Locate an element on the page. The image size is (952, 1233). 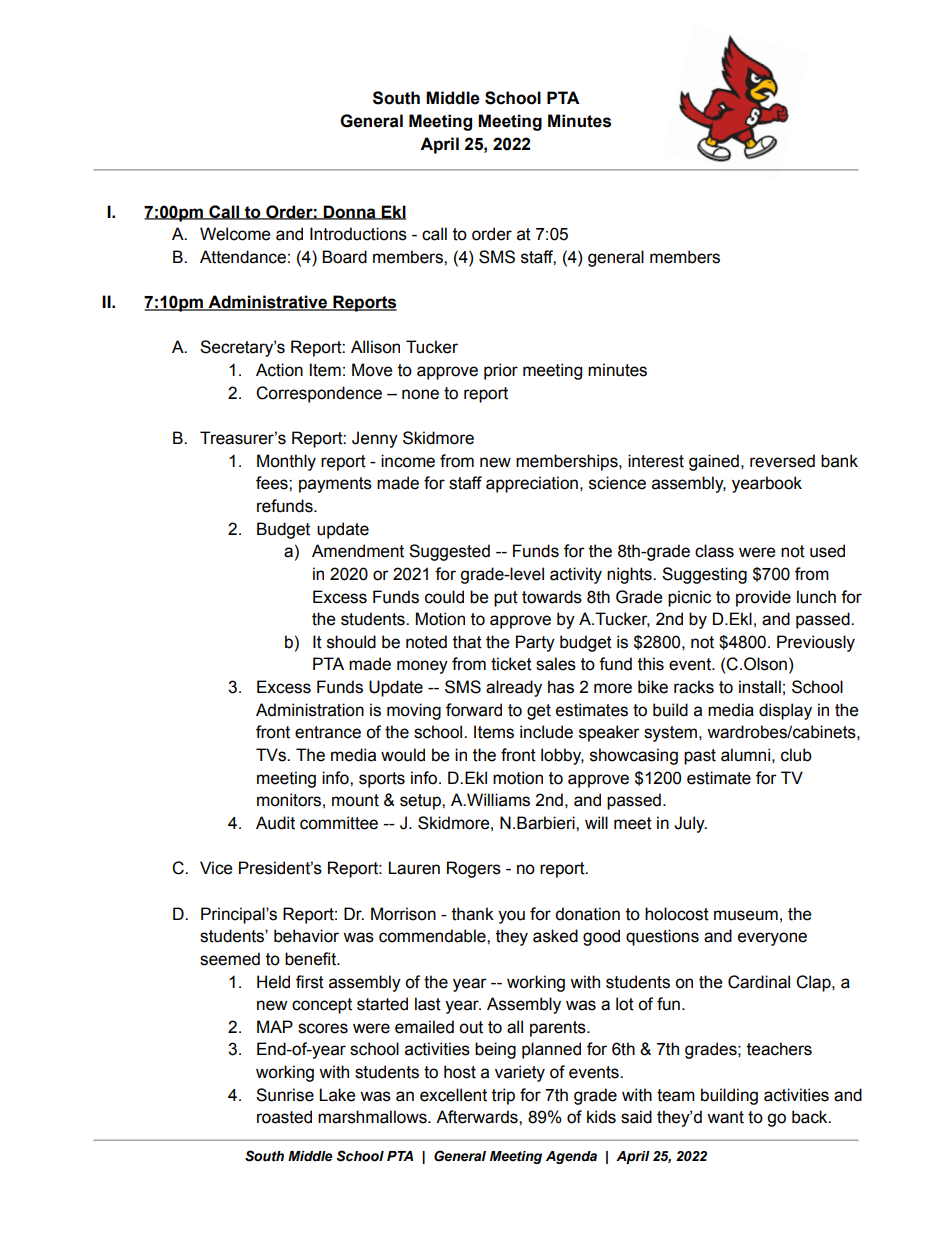
trip is located at coordinates (503, 1096).
